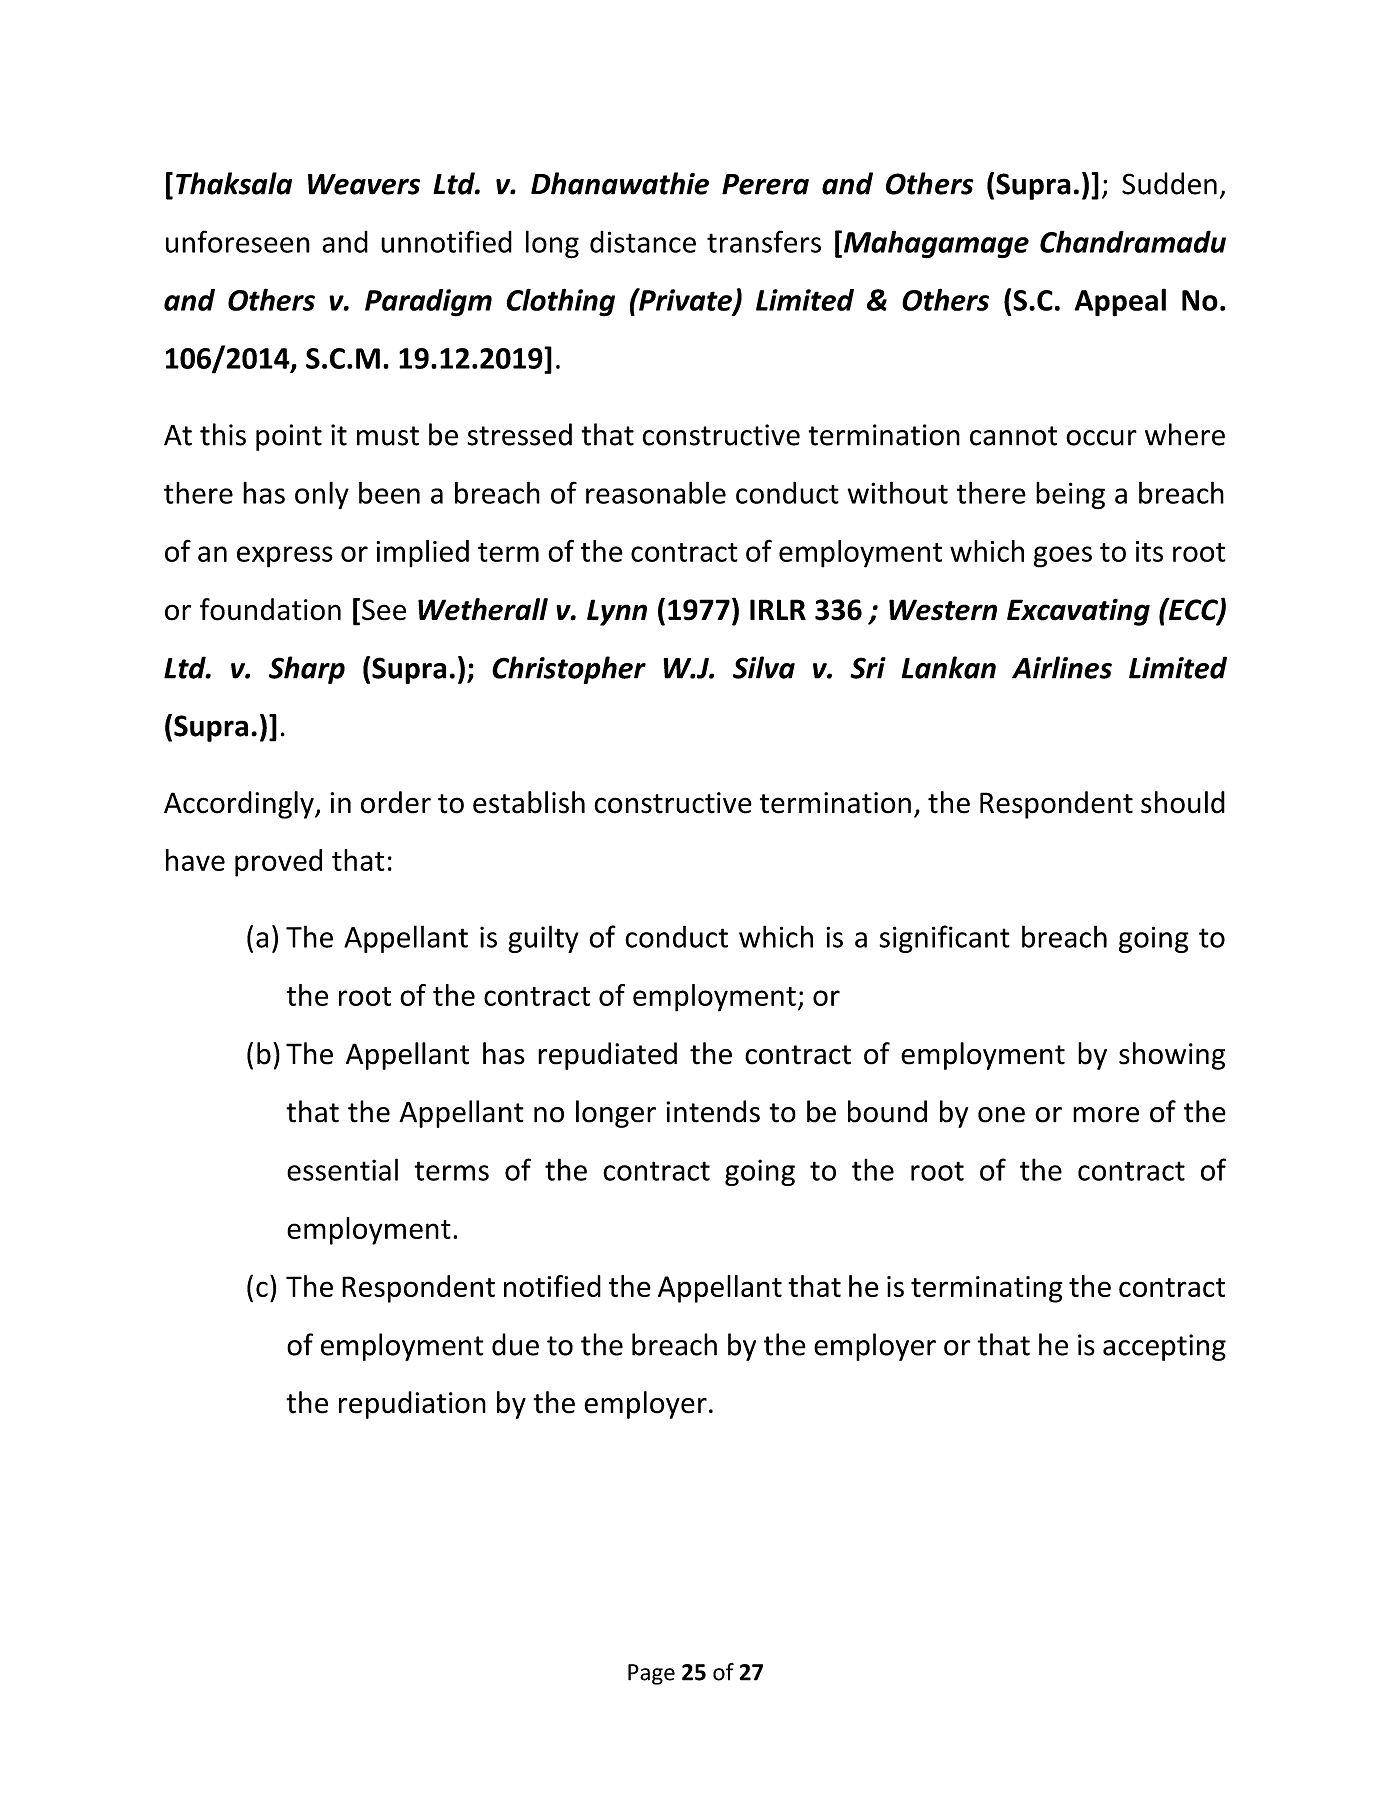  Describe the element at coordinates (1164, 1347) in the image. I see `accepting` at that location.
